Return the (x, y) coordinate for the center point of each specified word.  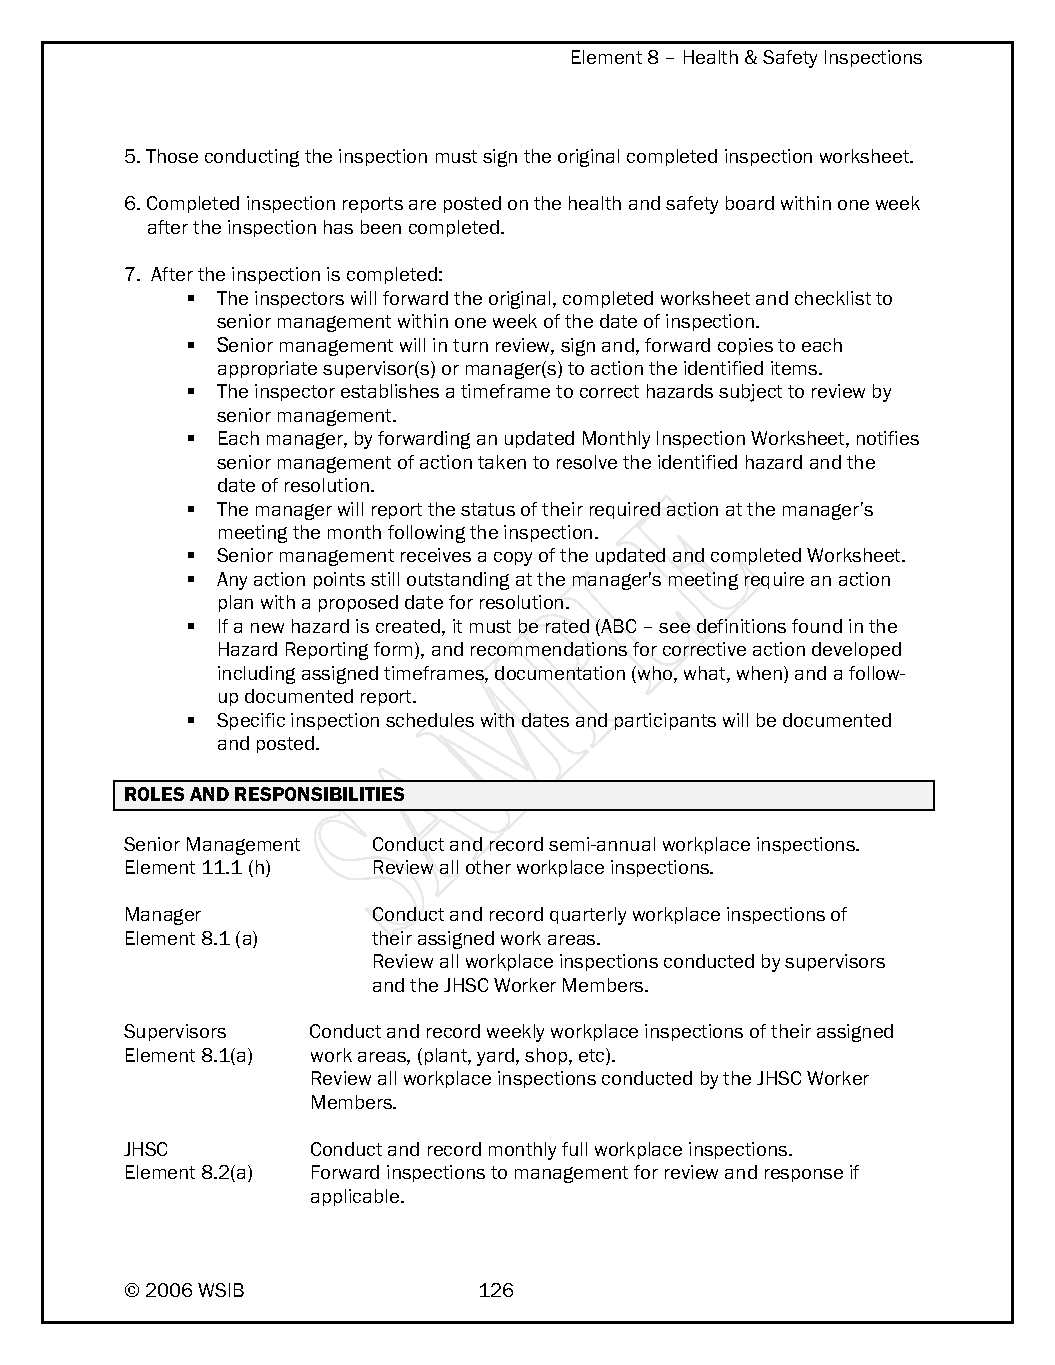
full (574, 1149)
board (750, 203)
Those (172, 156)
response (804, 1175)
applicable (356, 1197)
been (381, 227)
